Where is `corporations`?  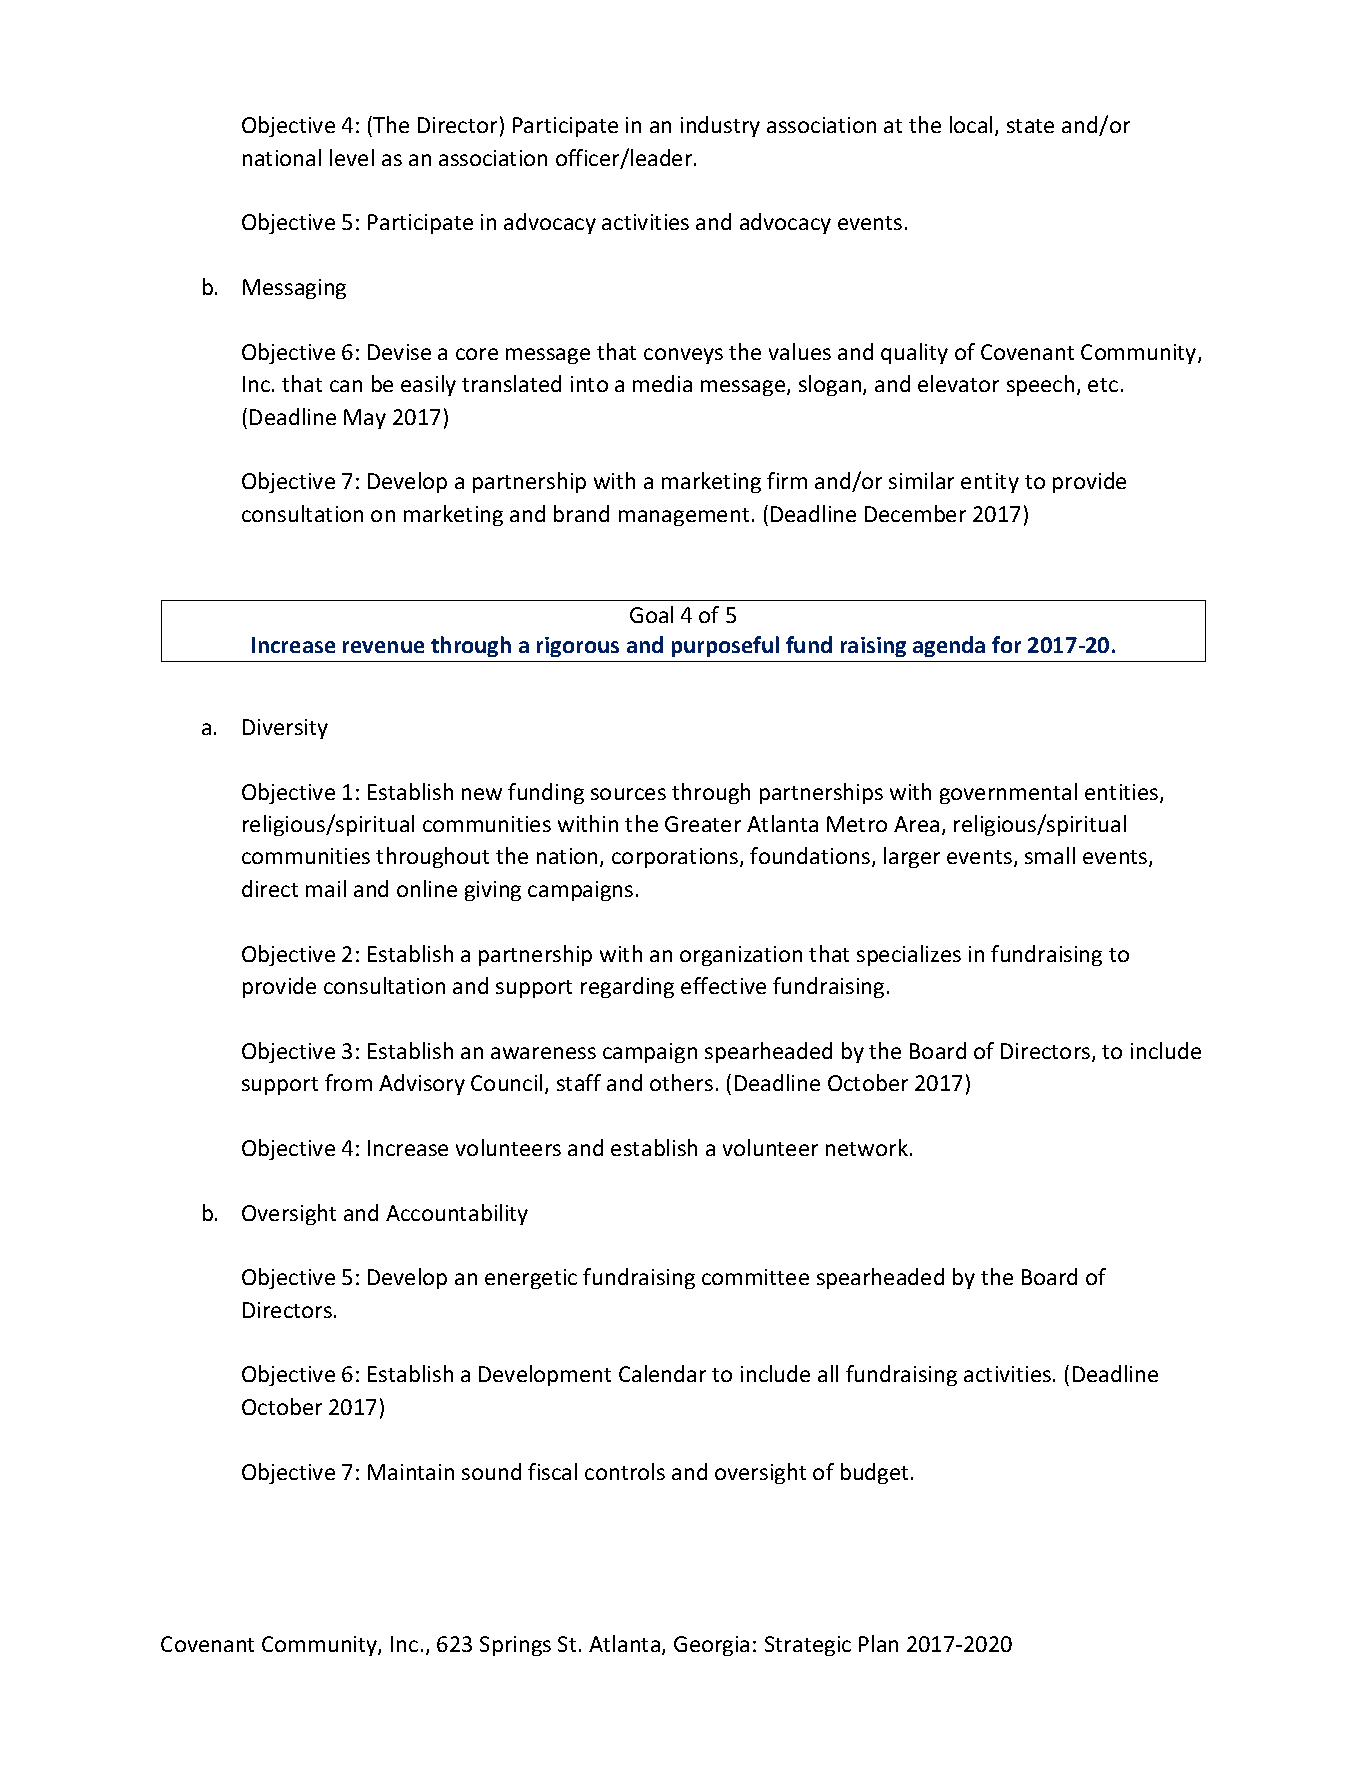
corporations is located at coordinates (676, 858).
